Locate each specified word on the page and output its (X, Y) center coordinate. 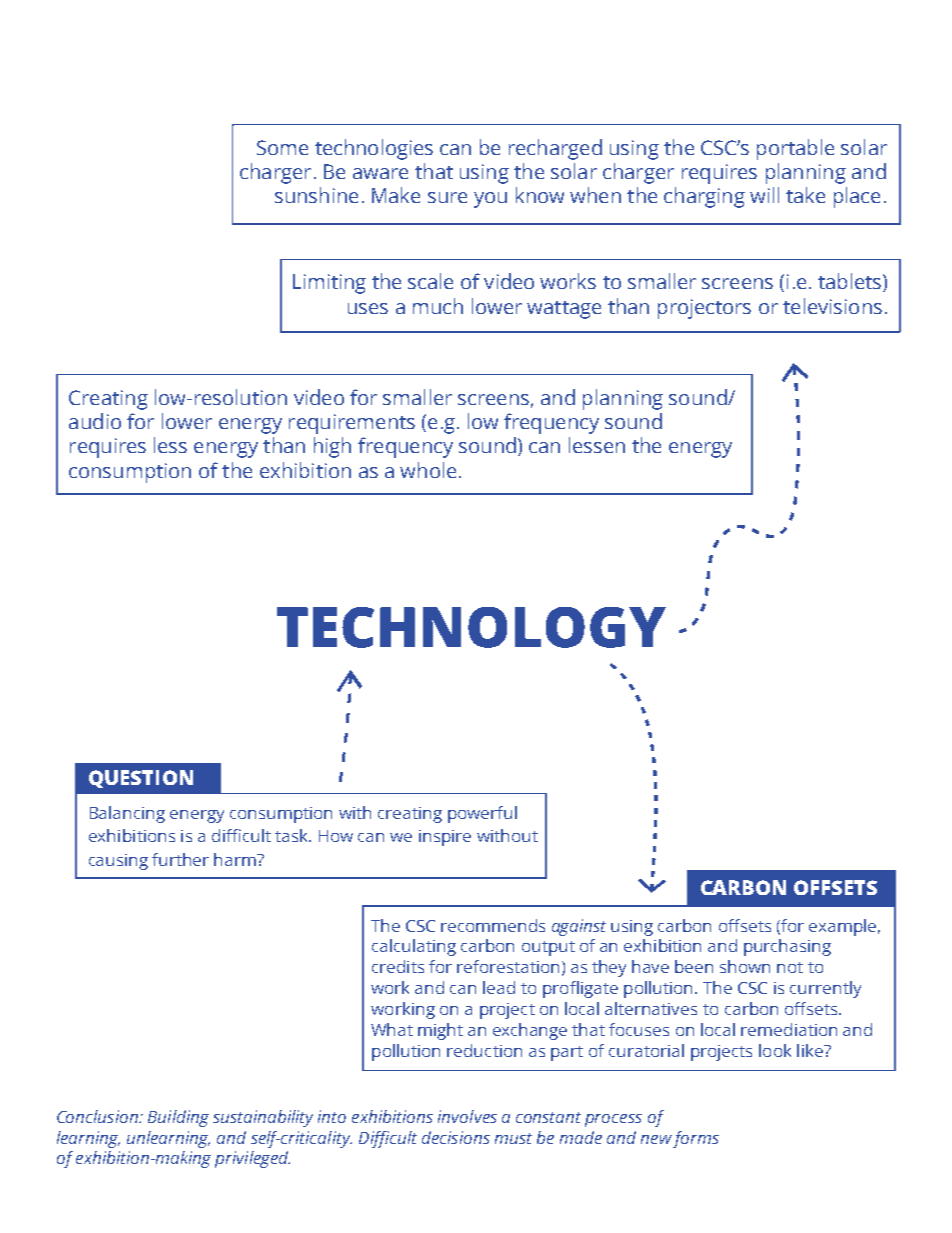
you (490, 200)
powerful (482, 814)
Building (178, 1118)
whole (428, 470)
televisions (832, 306)
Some (282, 147)
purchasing (787, 947)
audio (95, 421)
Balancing (127, 814)
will (764, 195)
